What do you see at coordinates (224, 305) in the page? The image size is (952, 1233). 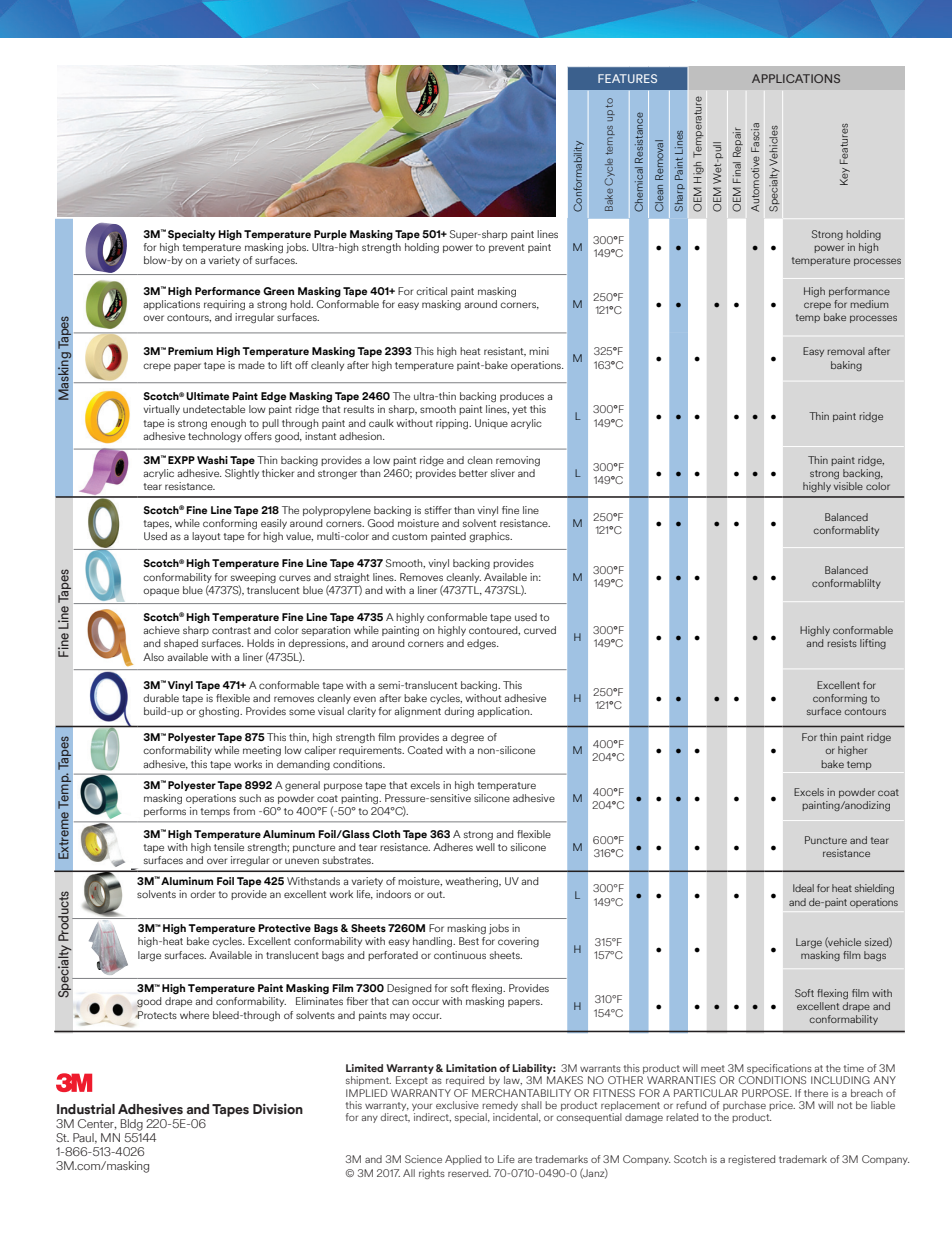 I see `requiring` at bounding box center [224, 305].
